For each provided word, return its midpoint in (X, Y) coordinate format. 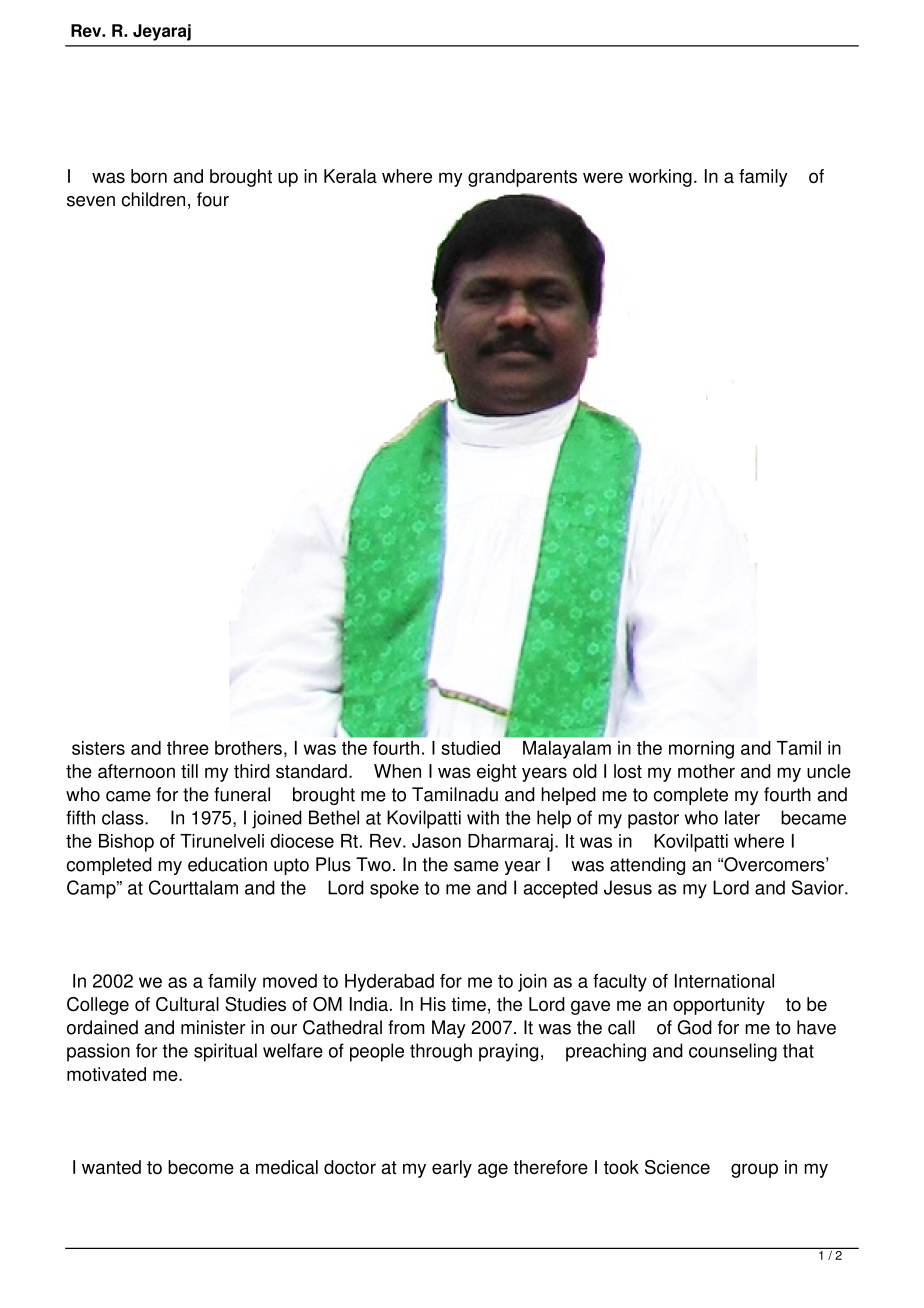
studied (470, 748)
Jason (436, 841)
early (452, 1169)
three (188, 748)
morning (701, 750)
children (153, 199)
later (742, 817)
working (660, 178)
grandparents (522, 178)
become (201, 1167)
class (124, 817)
